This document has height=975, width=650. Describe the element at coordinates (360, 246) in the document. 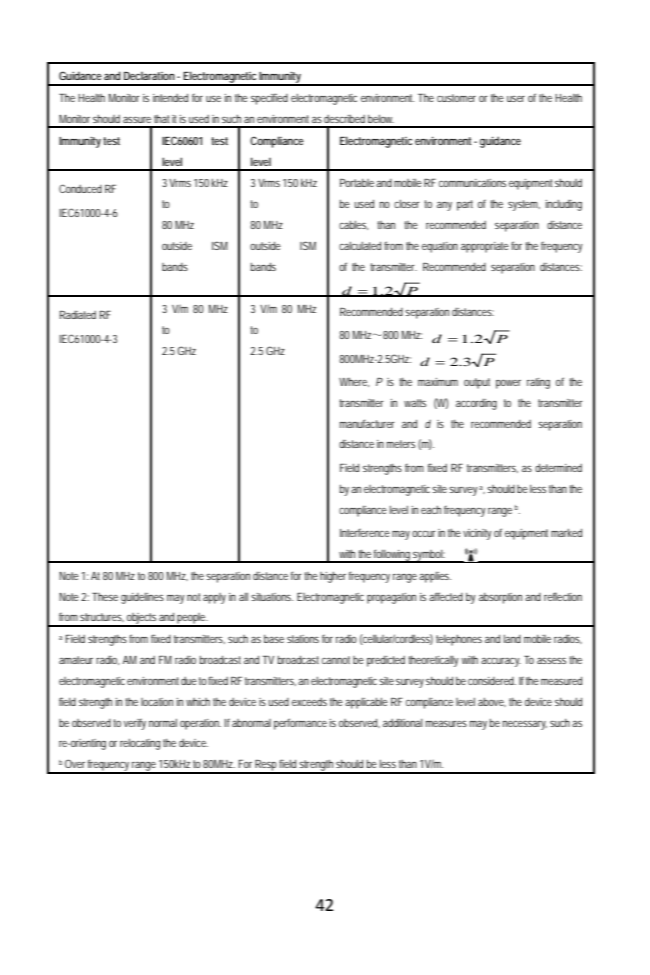

I see `calculated` at that location.
